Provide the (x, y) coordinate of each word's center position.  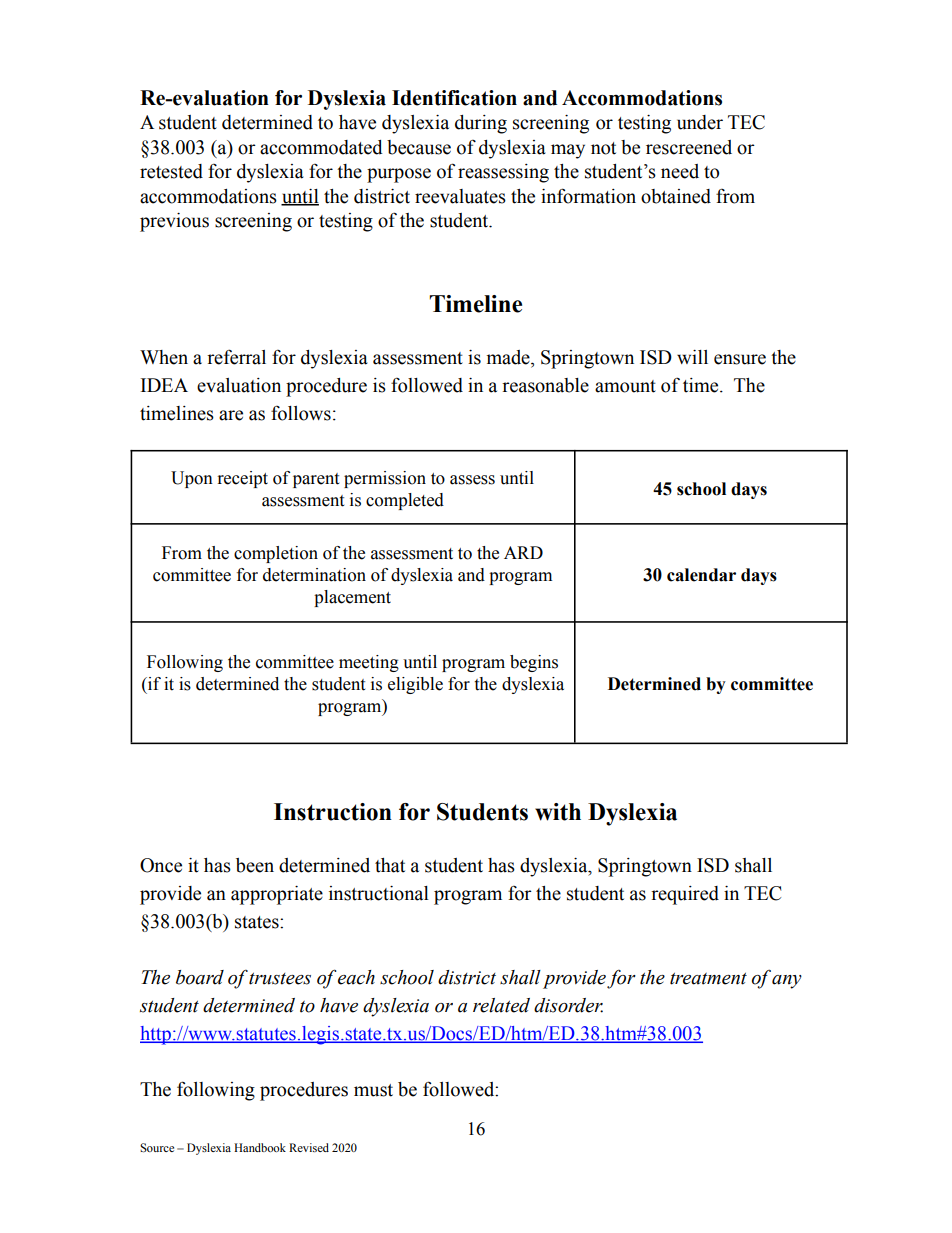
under (700, 122)
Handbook (260, 1147)
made (509, 357)
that (390, 865)
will (692, 357)
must (373, 1090)
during (481, 124)
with (558, 812)
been (255, 865)
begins (534, 663)
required (685, 895)
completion (276, 554)
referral (236, 357)
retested (171, 171)
